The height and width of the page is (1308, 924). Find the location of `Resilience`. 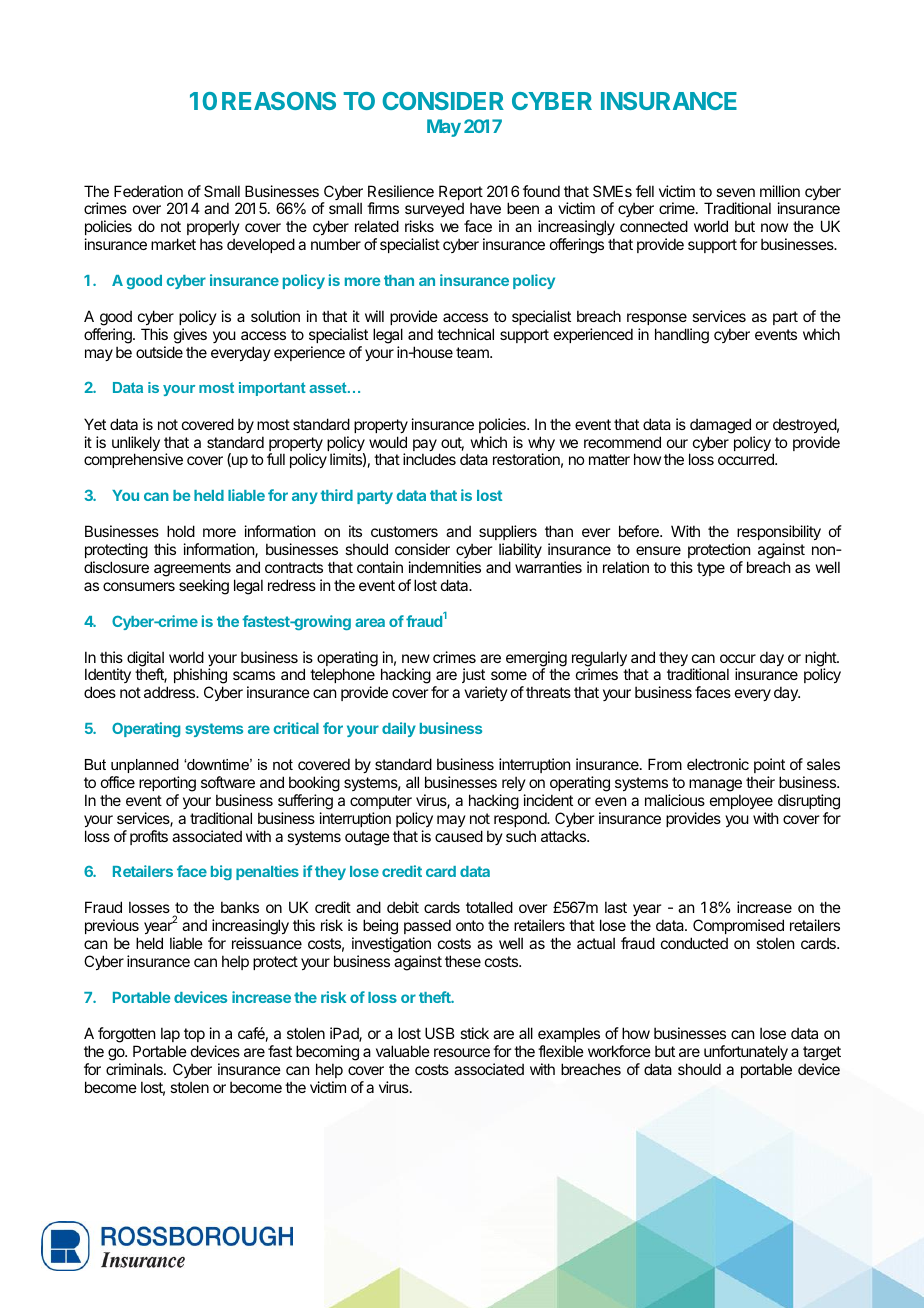

Resilience is located at coordinates (401, 191).
